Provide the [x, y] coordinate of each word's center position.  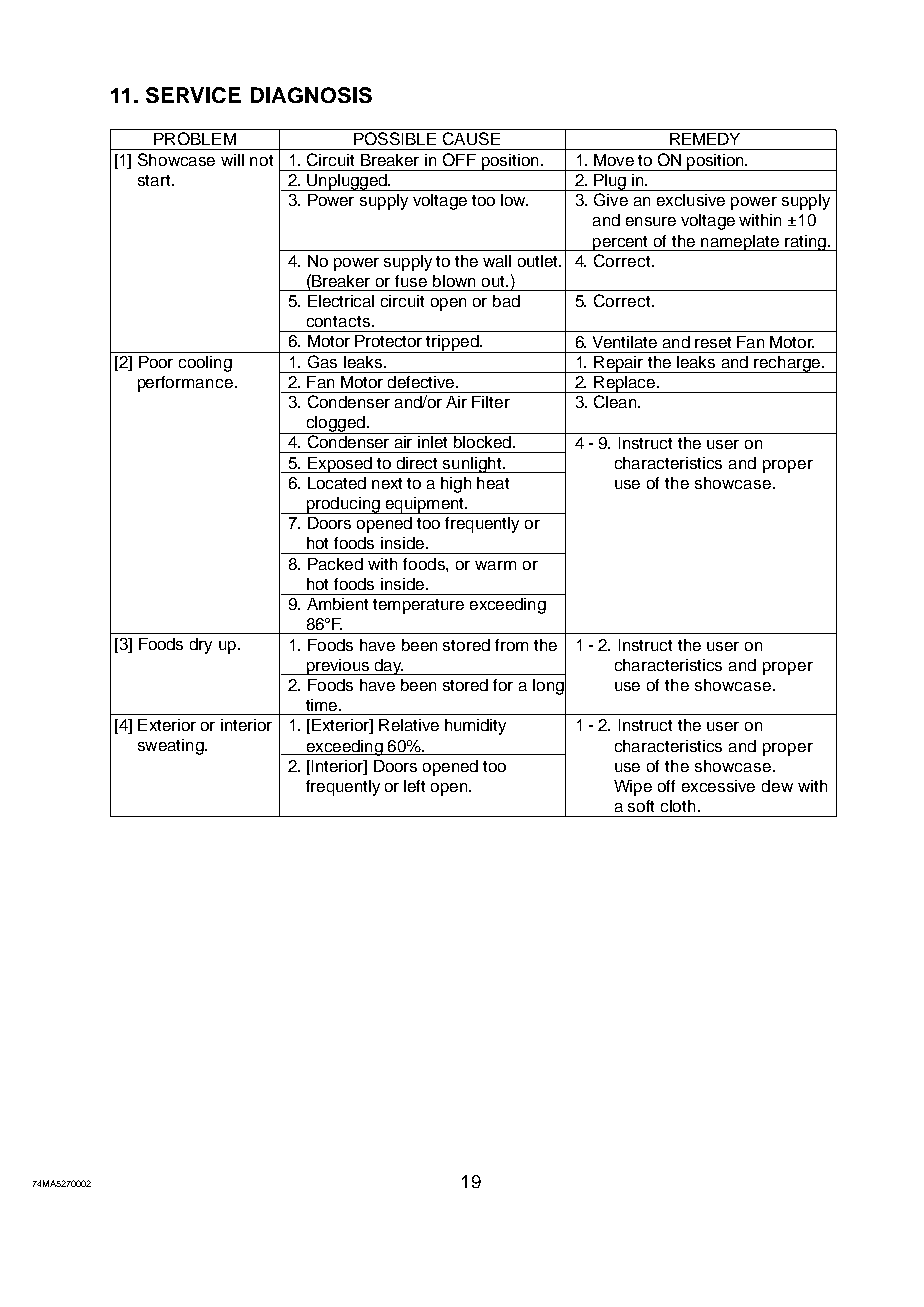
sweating [172, 747]
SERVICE [193, 95]
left [414, 786]
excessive [718, 786]
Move [614, 160]
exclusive [691, 200]
